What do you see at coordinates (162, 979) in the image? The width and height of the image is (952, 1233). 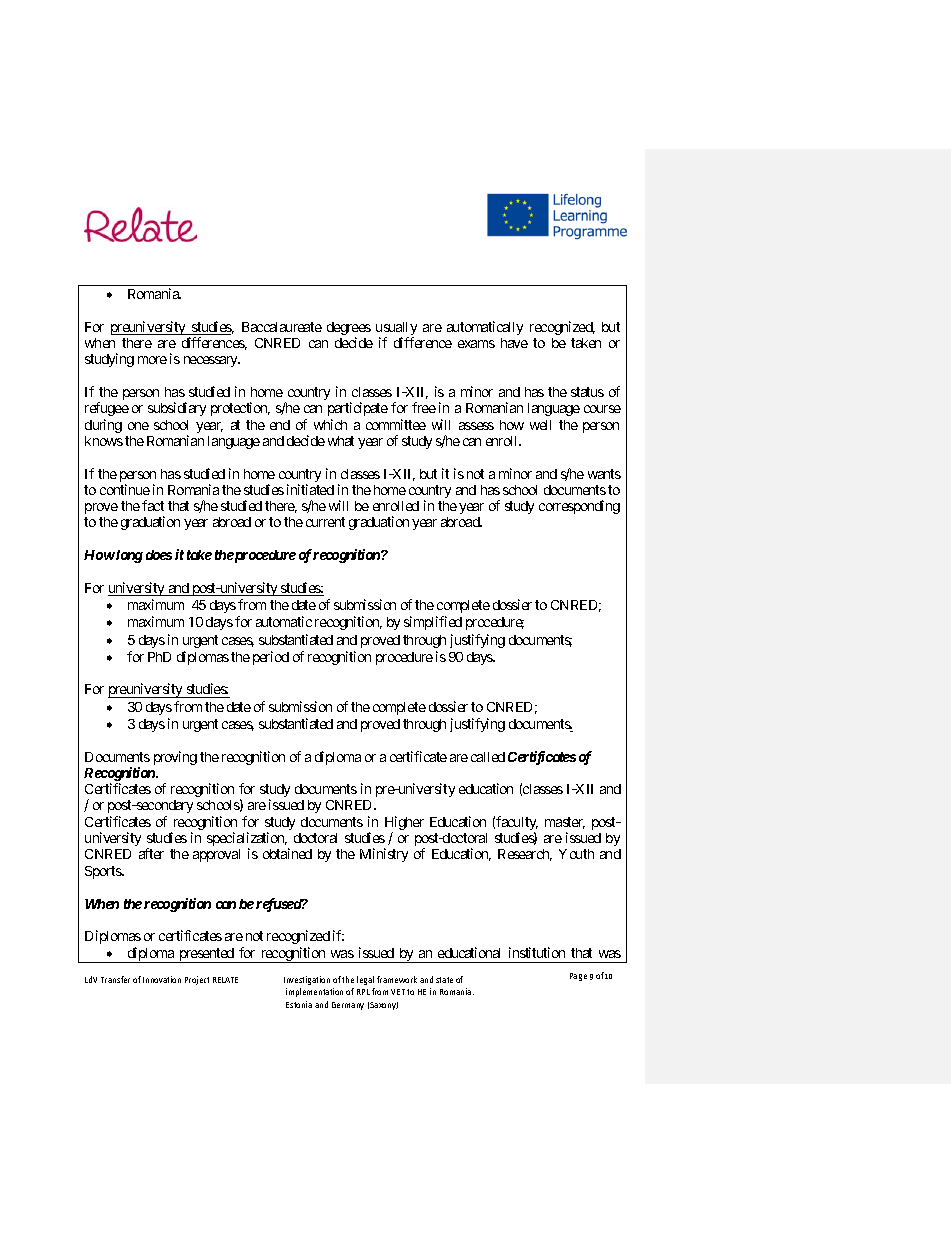 I see `Innovation` at bounding box center [162, 979].
